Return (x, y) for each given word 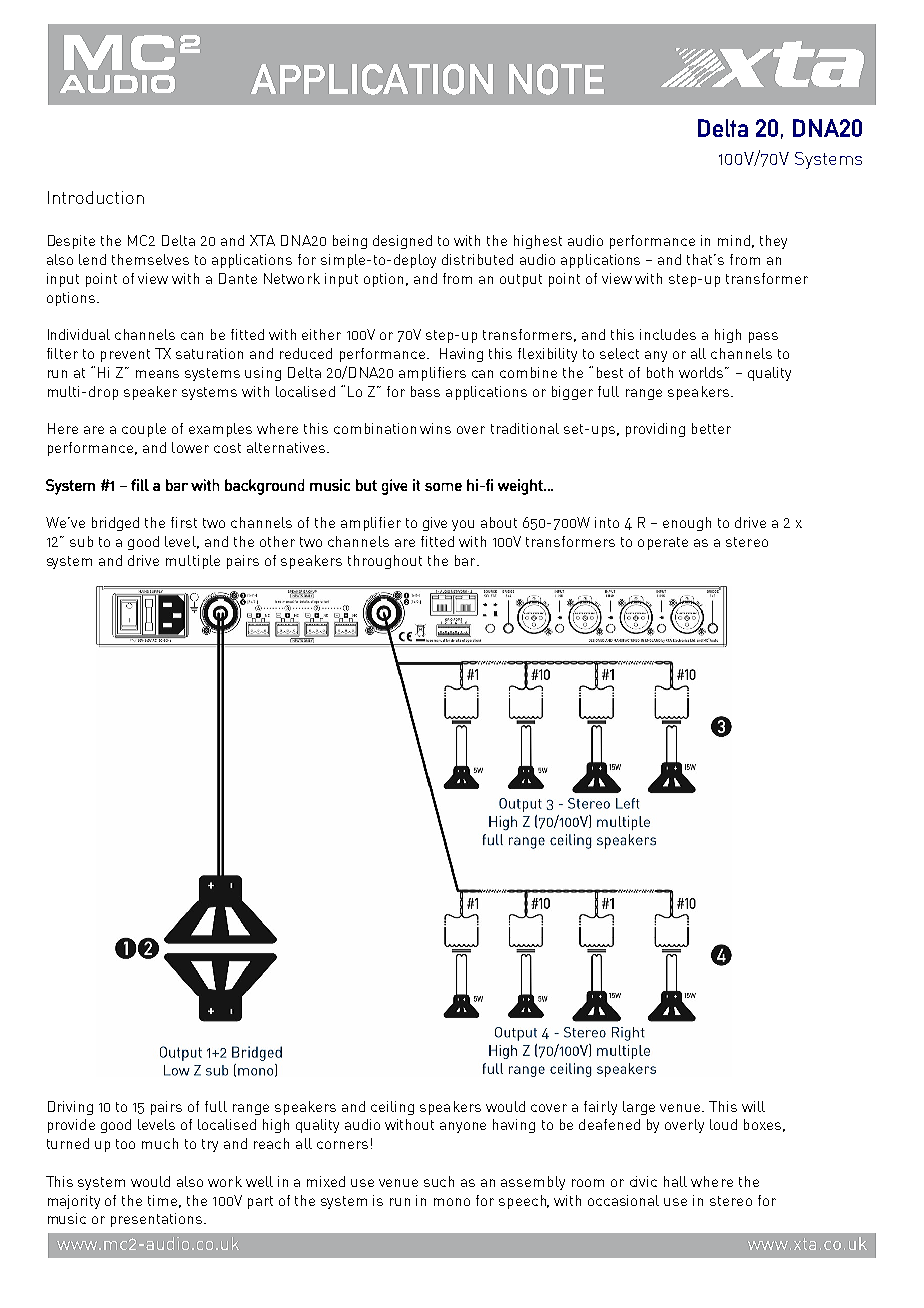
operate (663, 543)
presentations (158, 1220)
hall (675, 1181)
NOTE (556, 79)
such (439, 1181)
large (639, 1108)
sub (81, 541)
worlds (702, 372)
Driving (70, 1108)
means (157, 374)
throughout (385, 562)
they (773, 242)
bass (425, 391)
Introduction (96, 197)
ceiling (392, 1108)
